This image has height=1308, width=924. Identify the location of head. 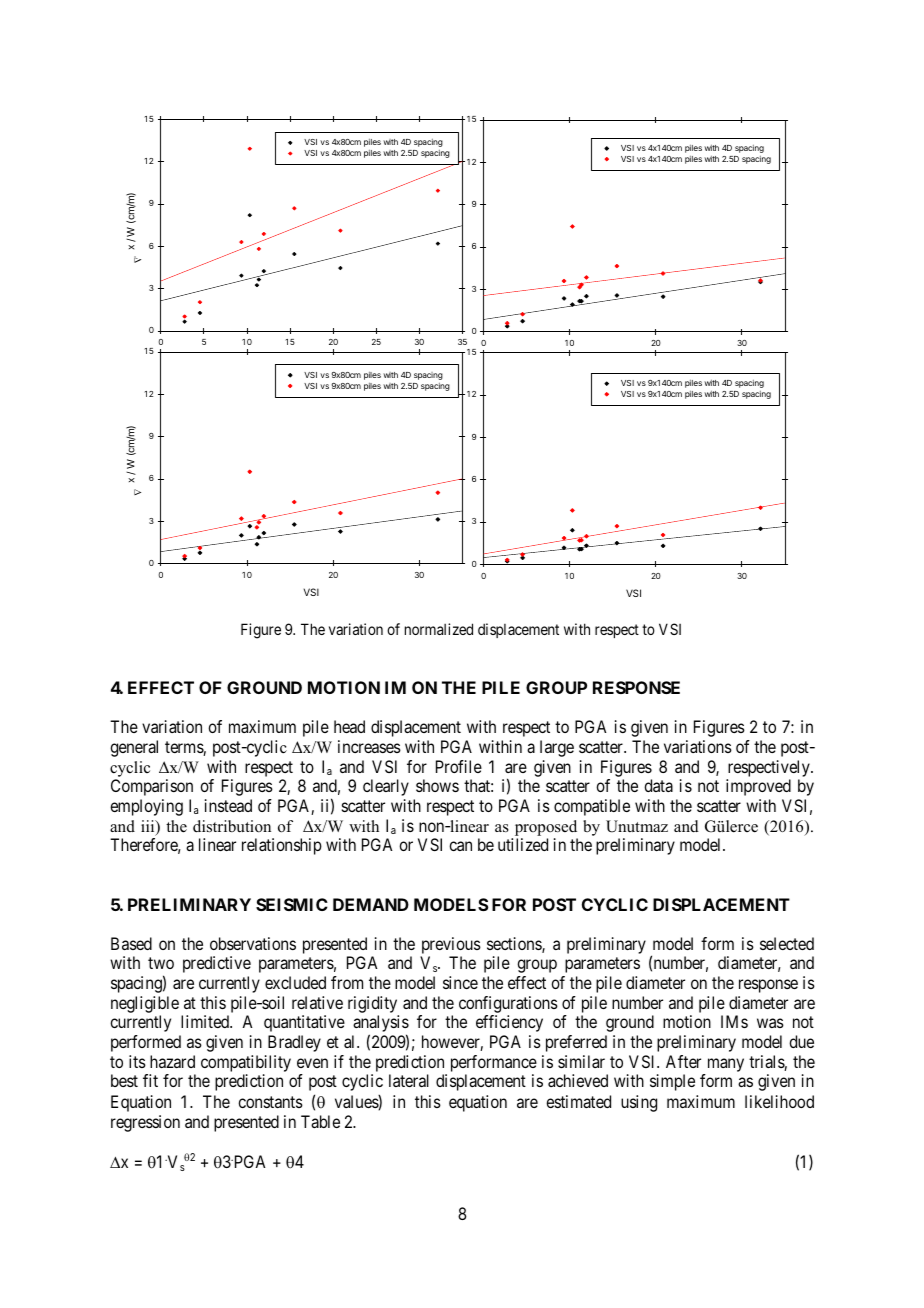
(349, 726).
